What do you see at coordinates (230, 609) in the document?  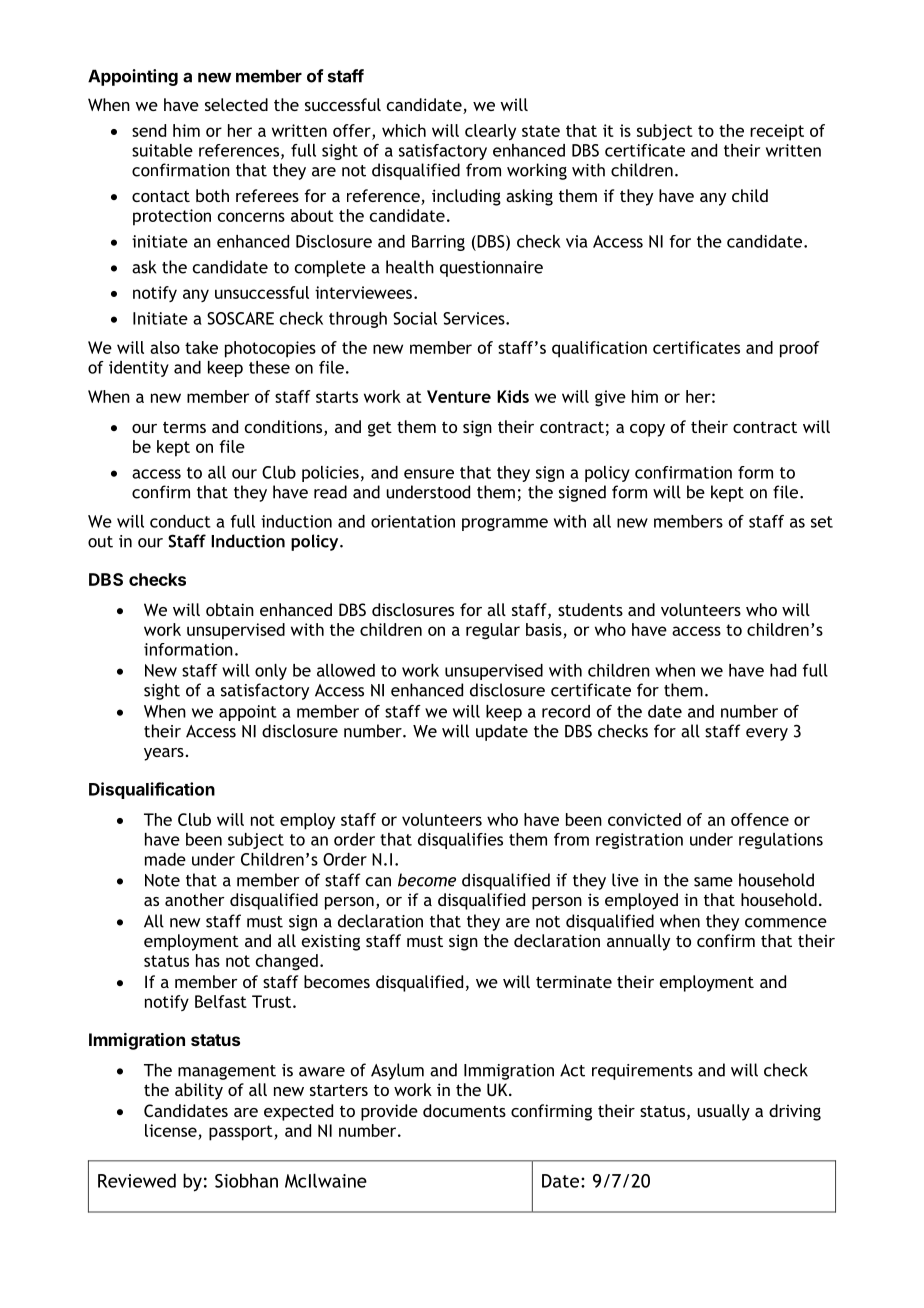 I see `obtain` at bounding box center [230, 609].
